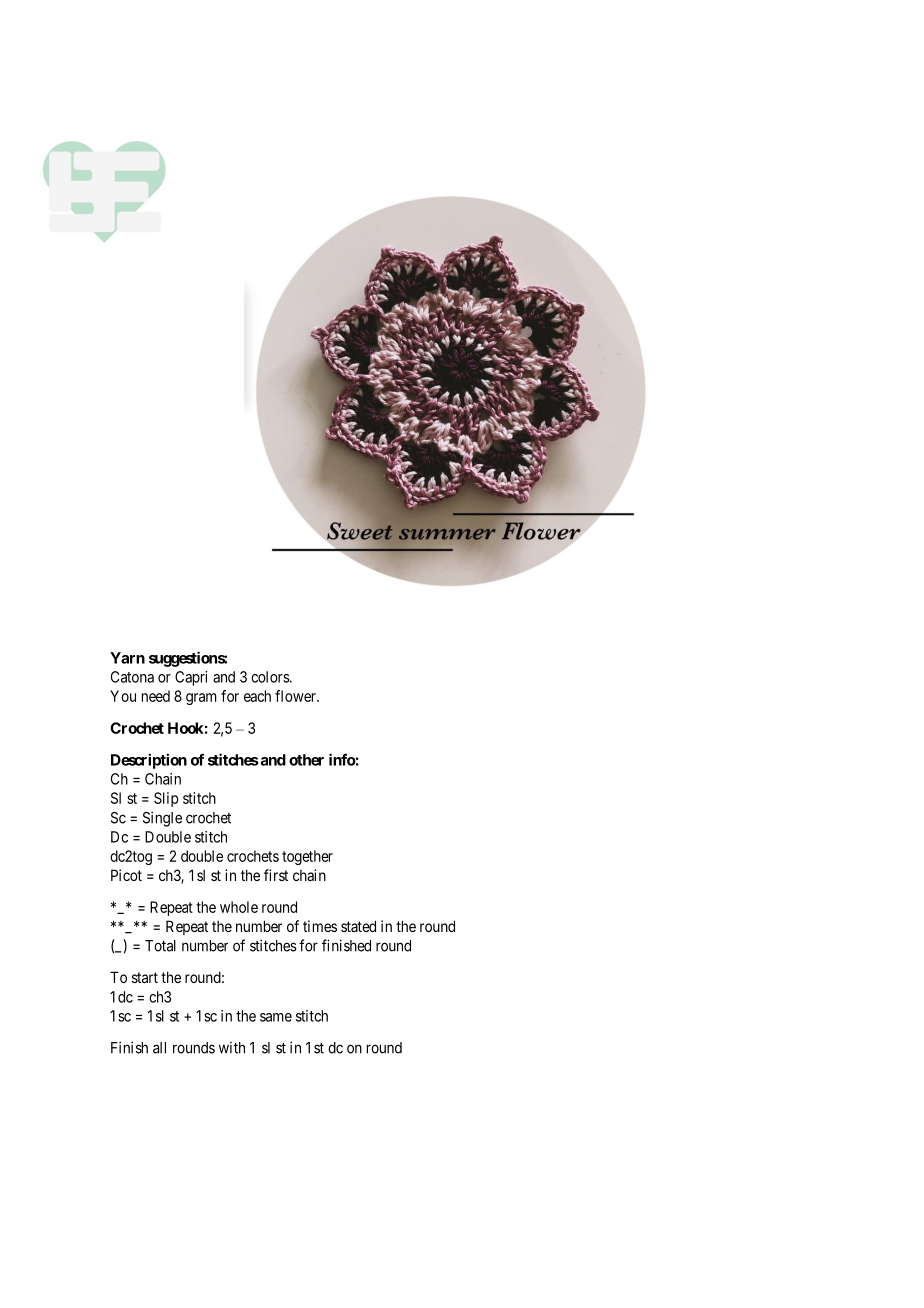 This image has width=924, height=1308. What do you see at coordinates (276, 875) in the image?
I see `first` at bounding box center [276, 875].
